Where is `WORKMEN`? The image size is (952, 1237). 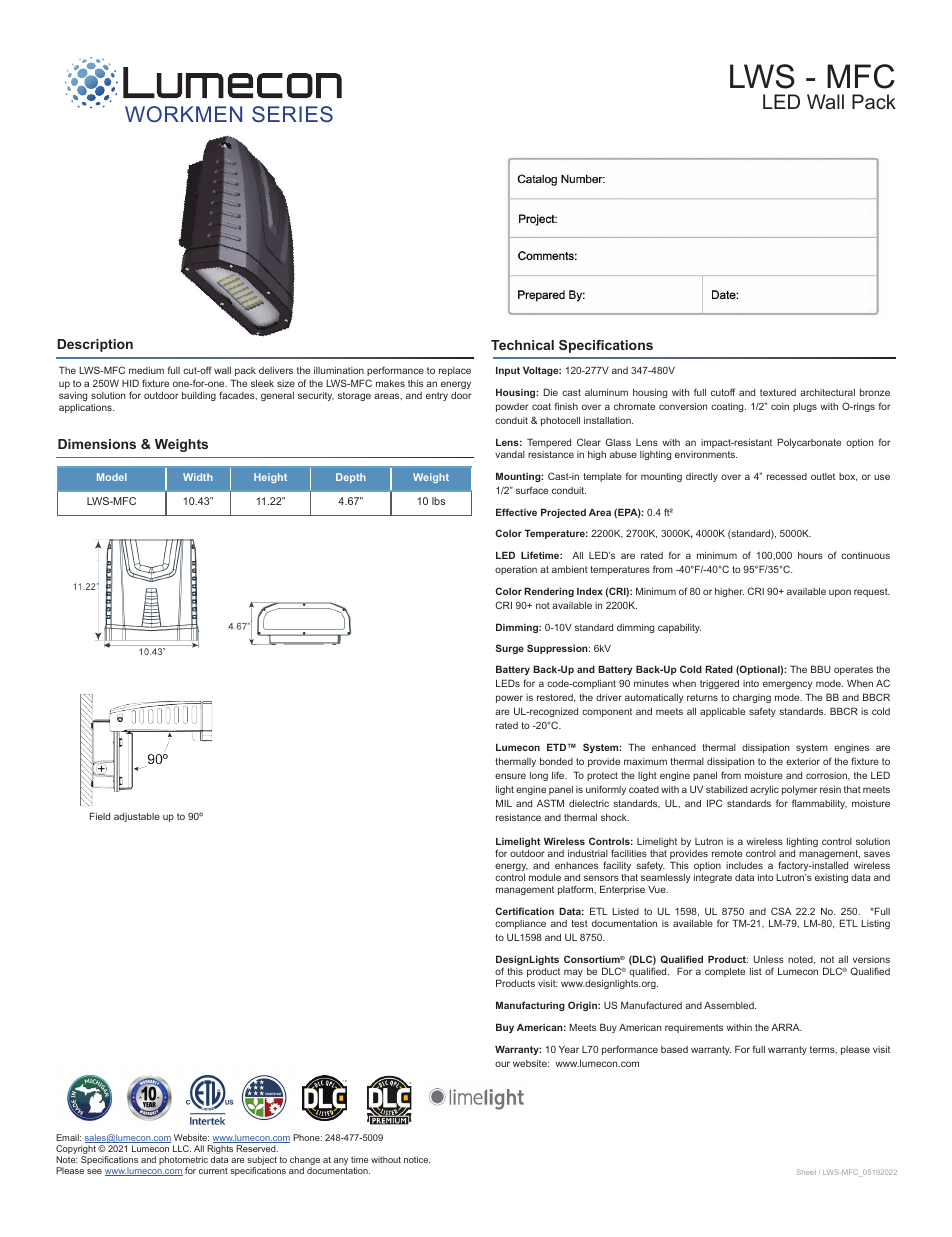
WORKMEN is located at coordinates (183, 114).
